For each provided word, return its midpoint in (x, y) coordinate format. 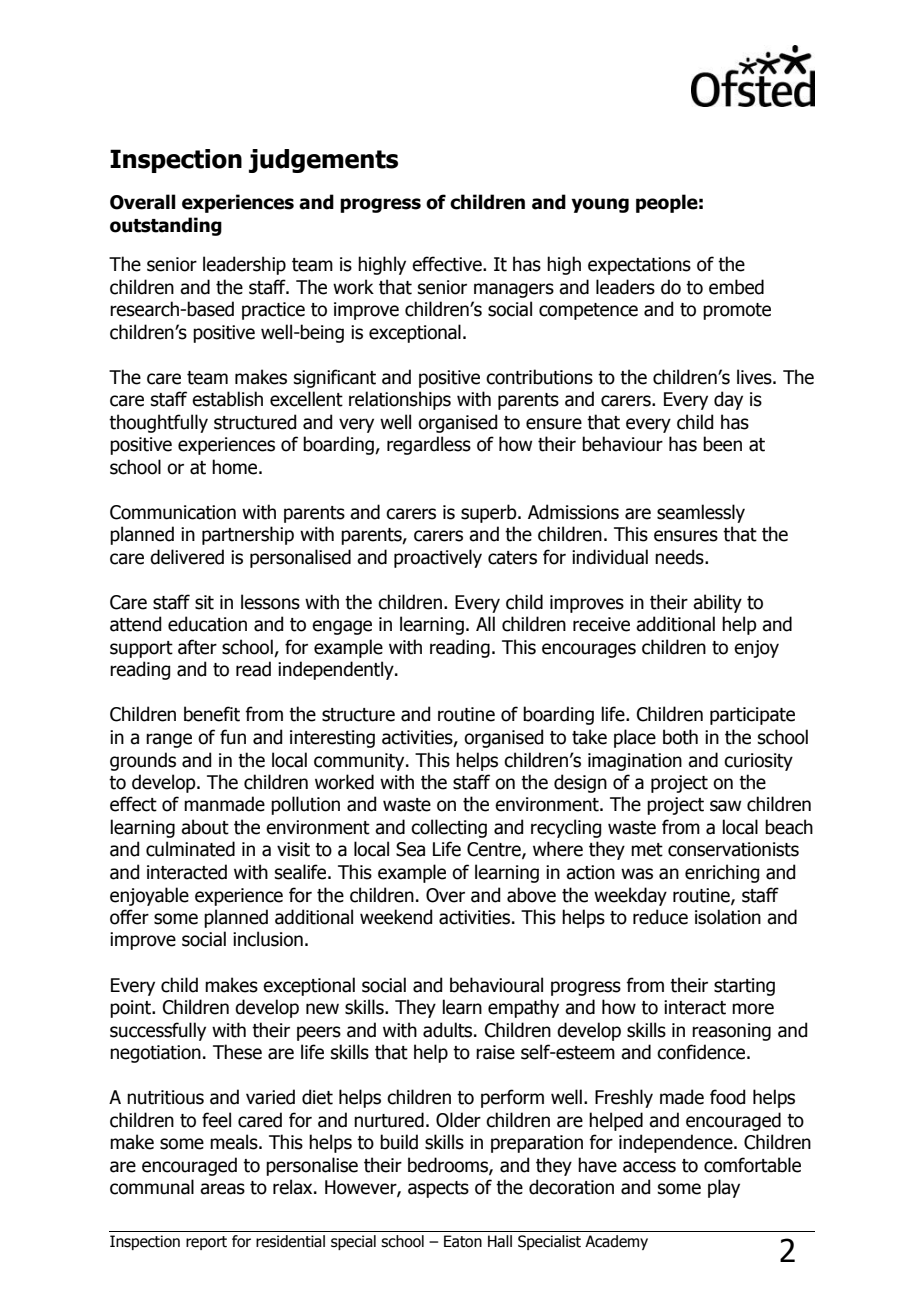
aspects (438, 1189)
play (724, 1188)
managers (514, 290)
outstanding (166, 226)
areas (222, 1189)
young (600, 205)
